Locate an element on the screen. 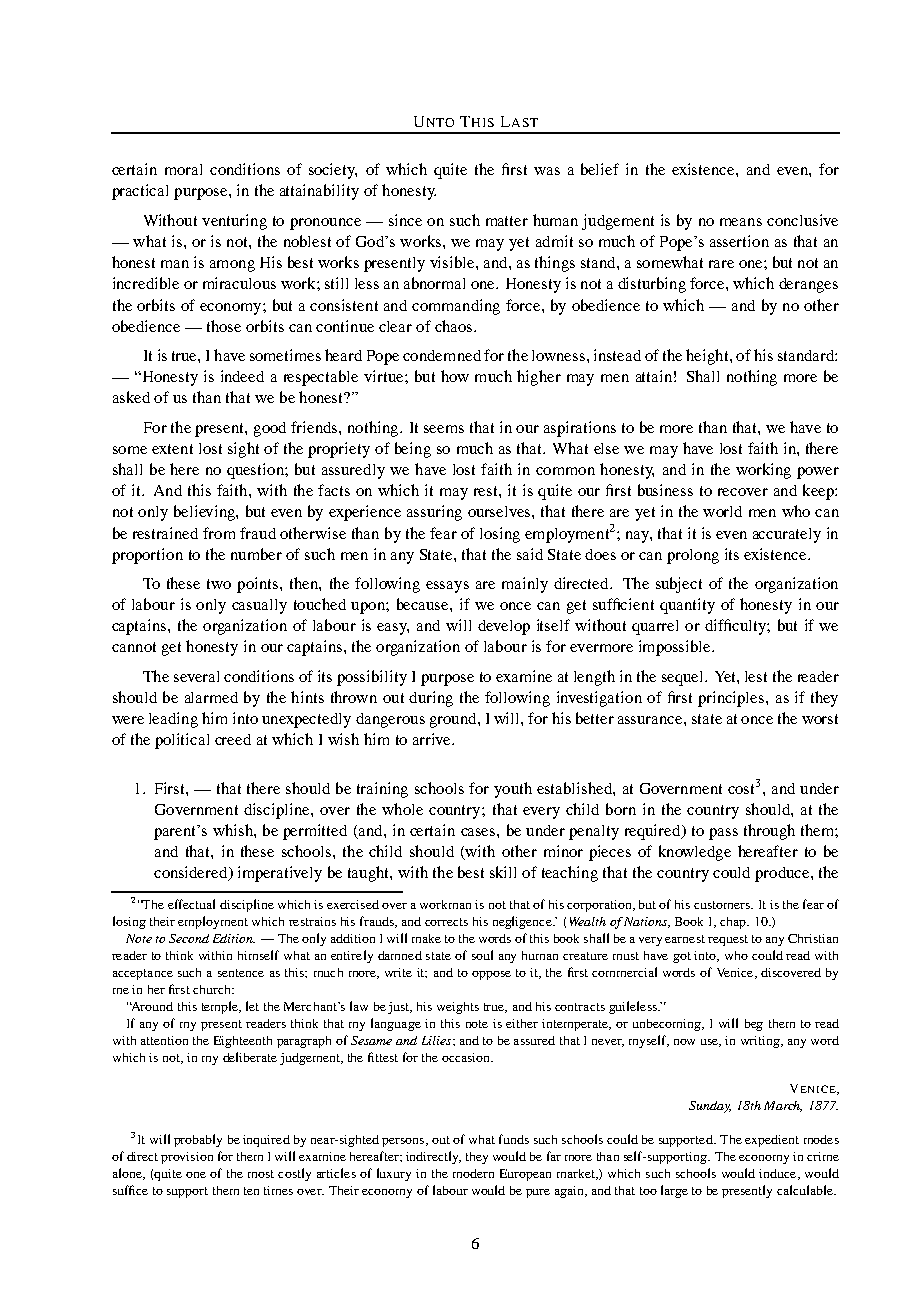 This screenshot has width=924, height=1308. pass is located at coordinates (723, 834).
